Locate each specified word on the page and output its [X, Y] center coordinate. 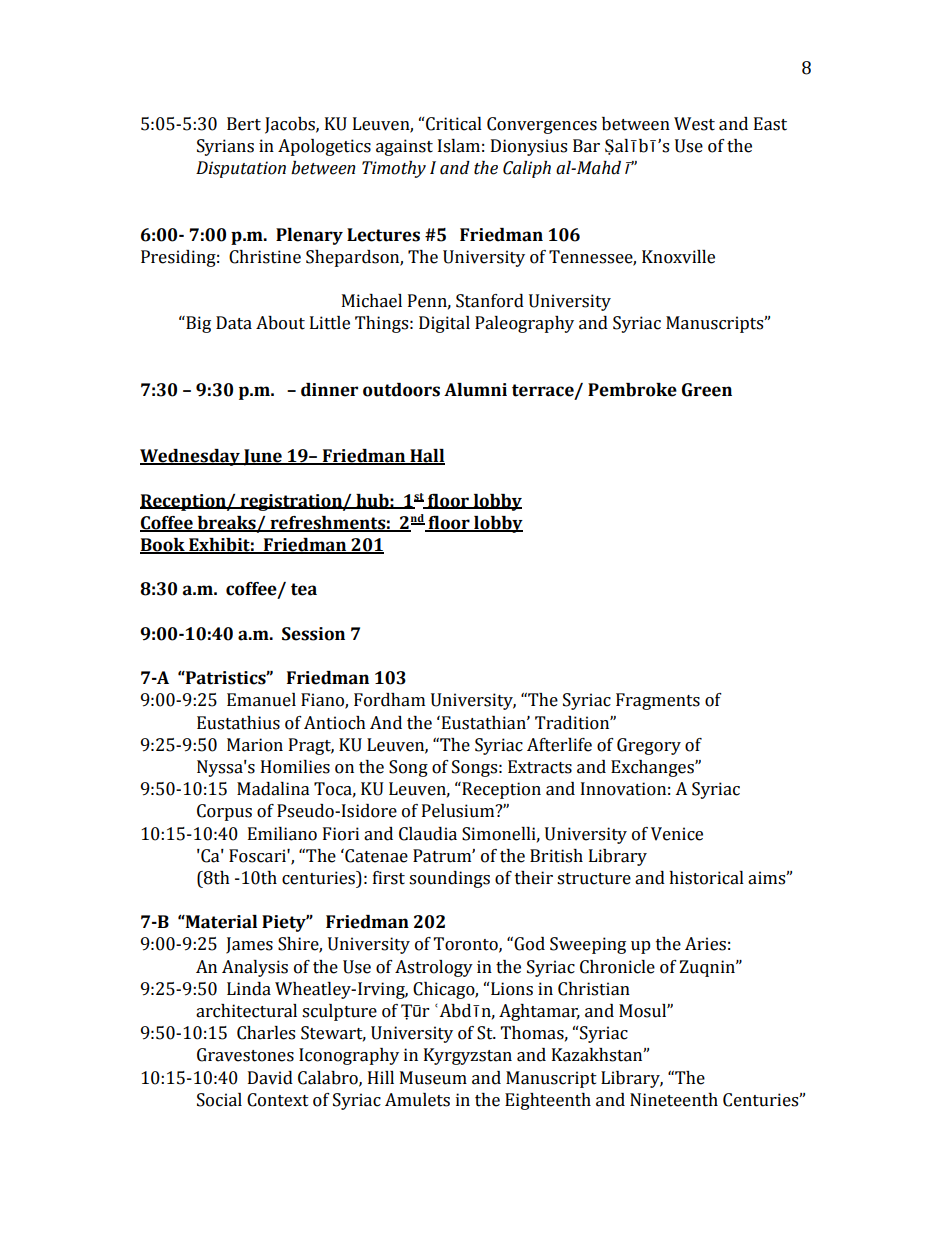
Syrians [225, 147]
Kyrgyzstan [468, 1056]
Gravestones [245, 1055]
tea [304, 589]
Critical [454, 124]
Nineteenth [674, 1100]
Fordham [389, 700]
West [694, 124]
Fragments [658, 701]
